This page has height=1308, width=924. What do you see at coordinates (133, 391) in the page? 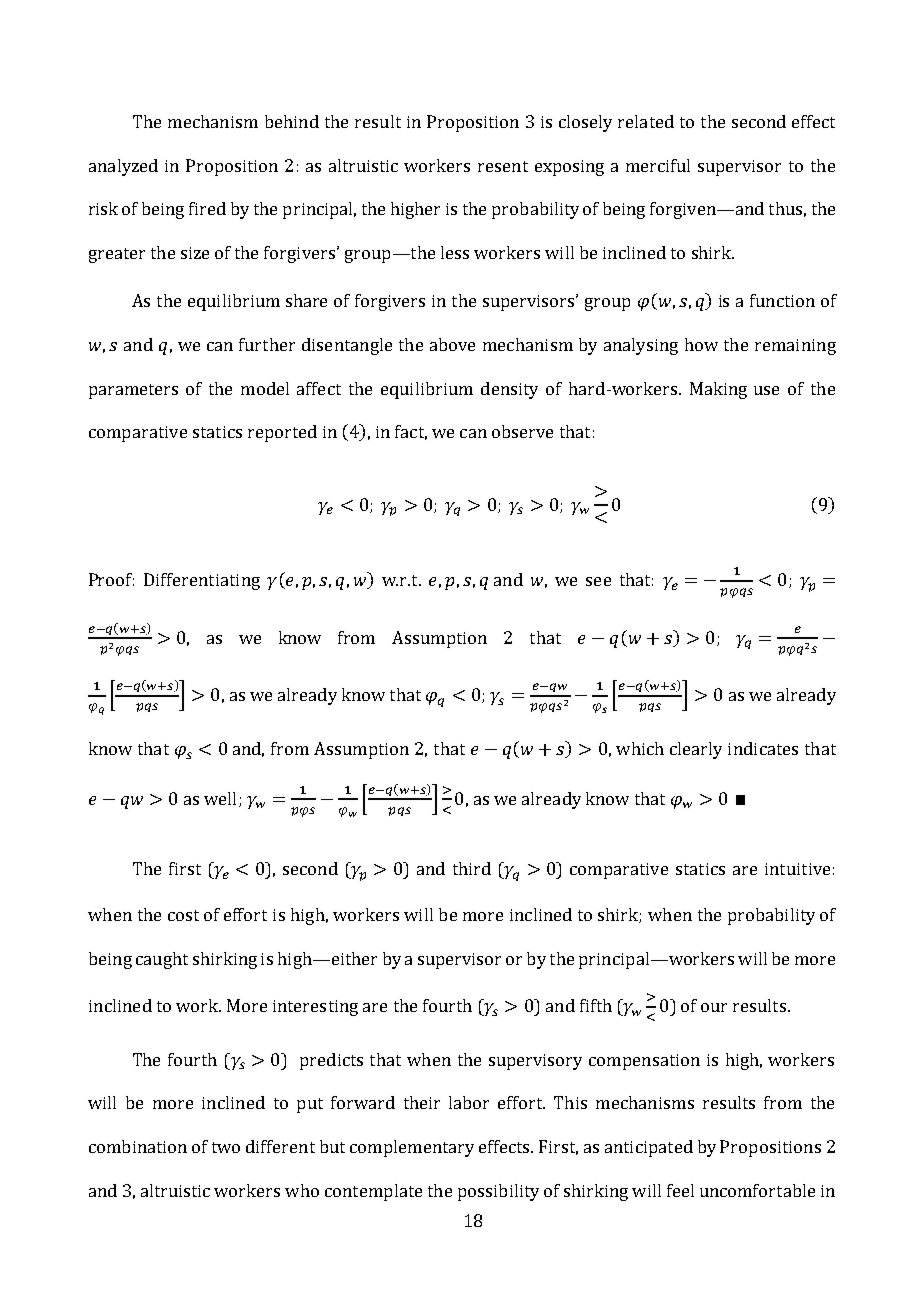
I see `parameters` at bounding box center [133, 391].
